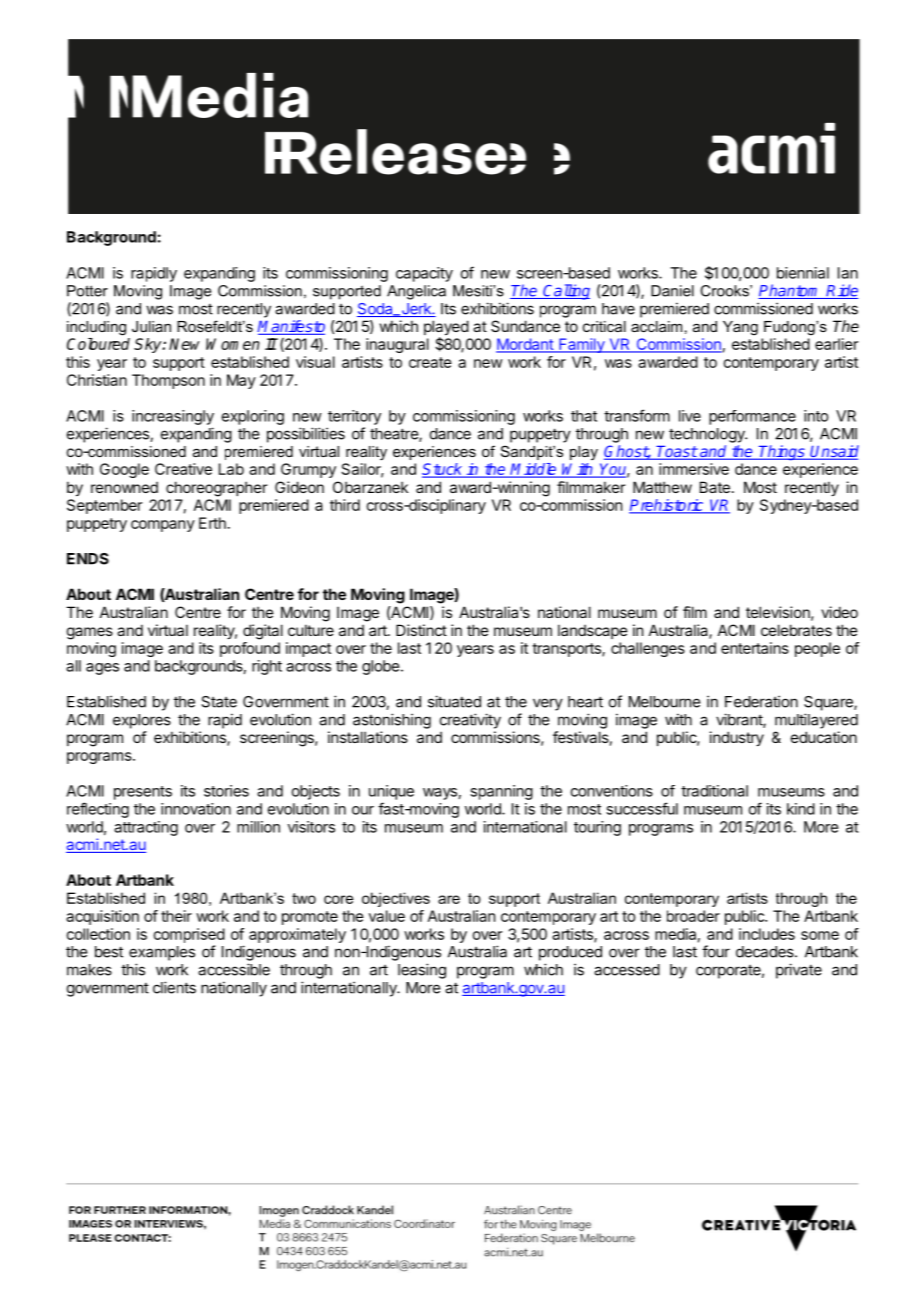 The image size is (924, 1308). Describe the element at coordinates (416, 292) in the document. I see `Angelica` at that location.
